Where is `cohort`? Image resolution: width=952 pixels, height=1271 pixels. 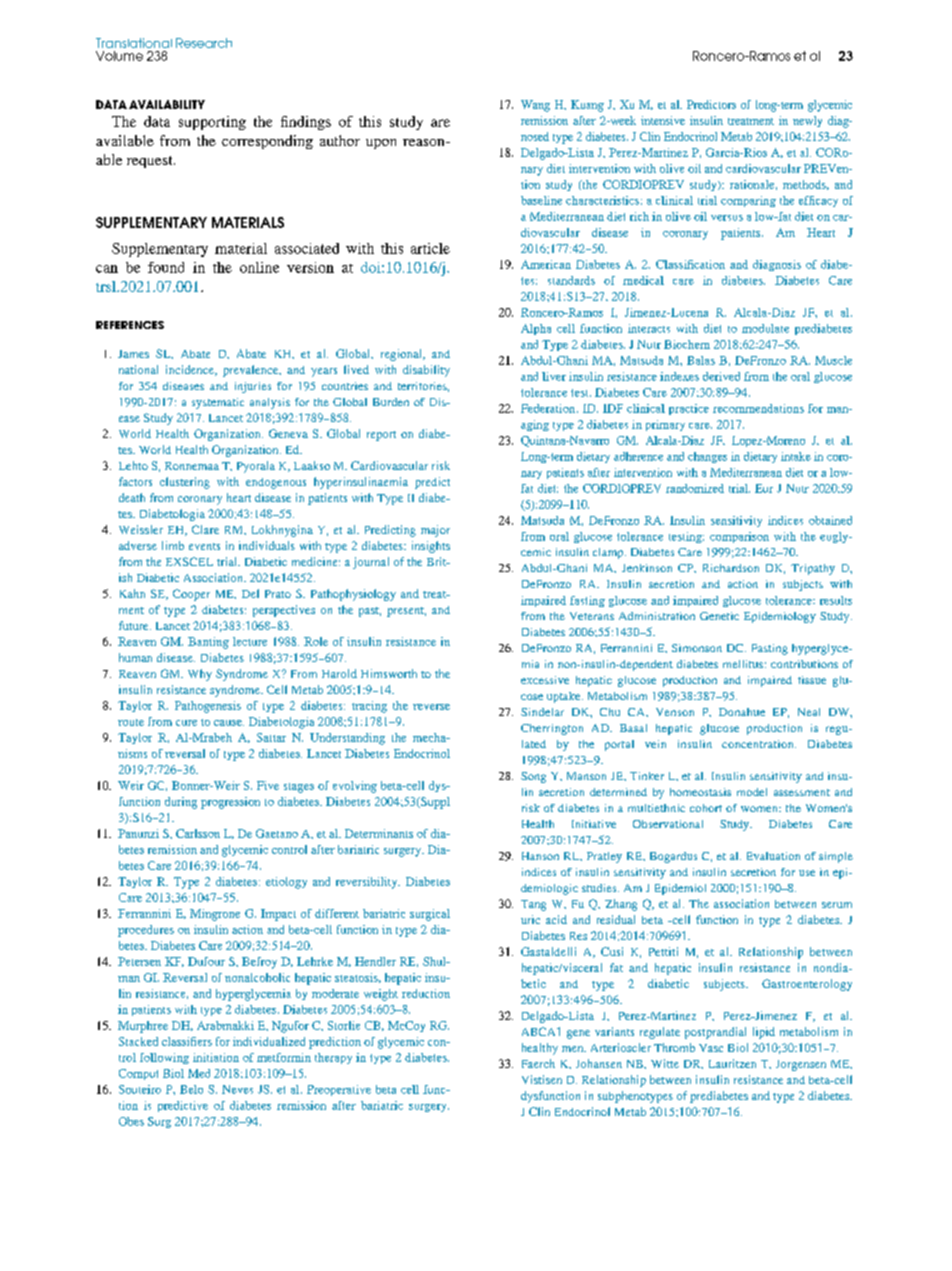 cohort is located at coordinates (706, 808).
